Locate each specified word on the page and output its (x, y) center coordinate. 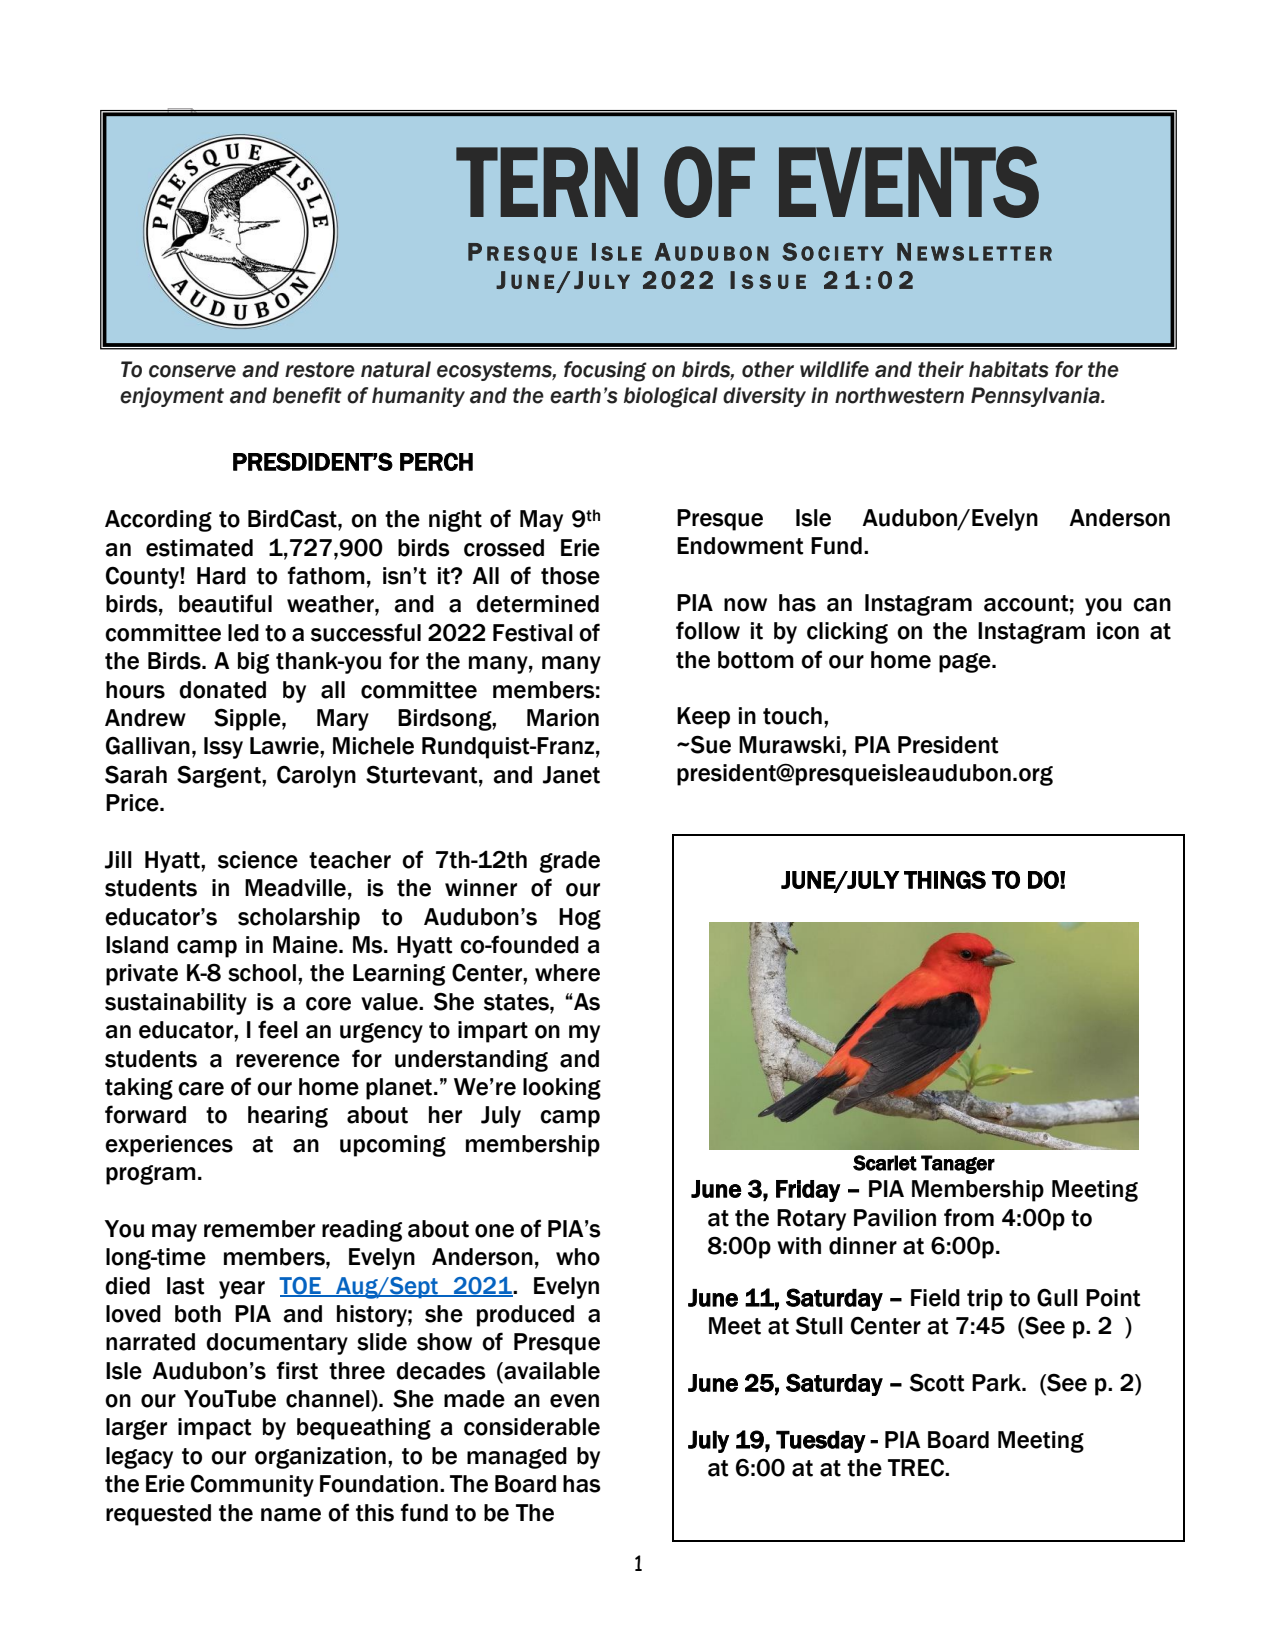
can (1152, 605)
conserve (192, 371)
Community (252, 1486)
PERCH (436, 461)
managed (517, 1458)
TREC (917, 1468)
